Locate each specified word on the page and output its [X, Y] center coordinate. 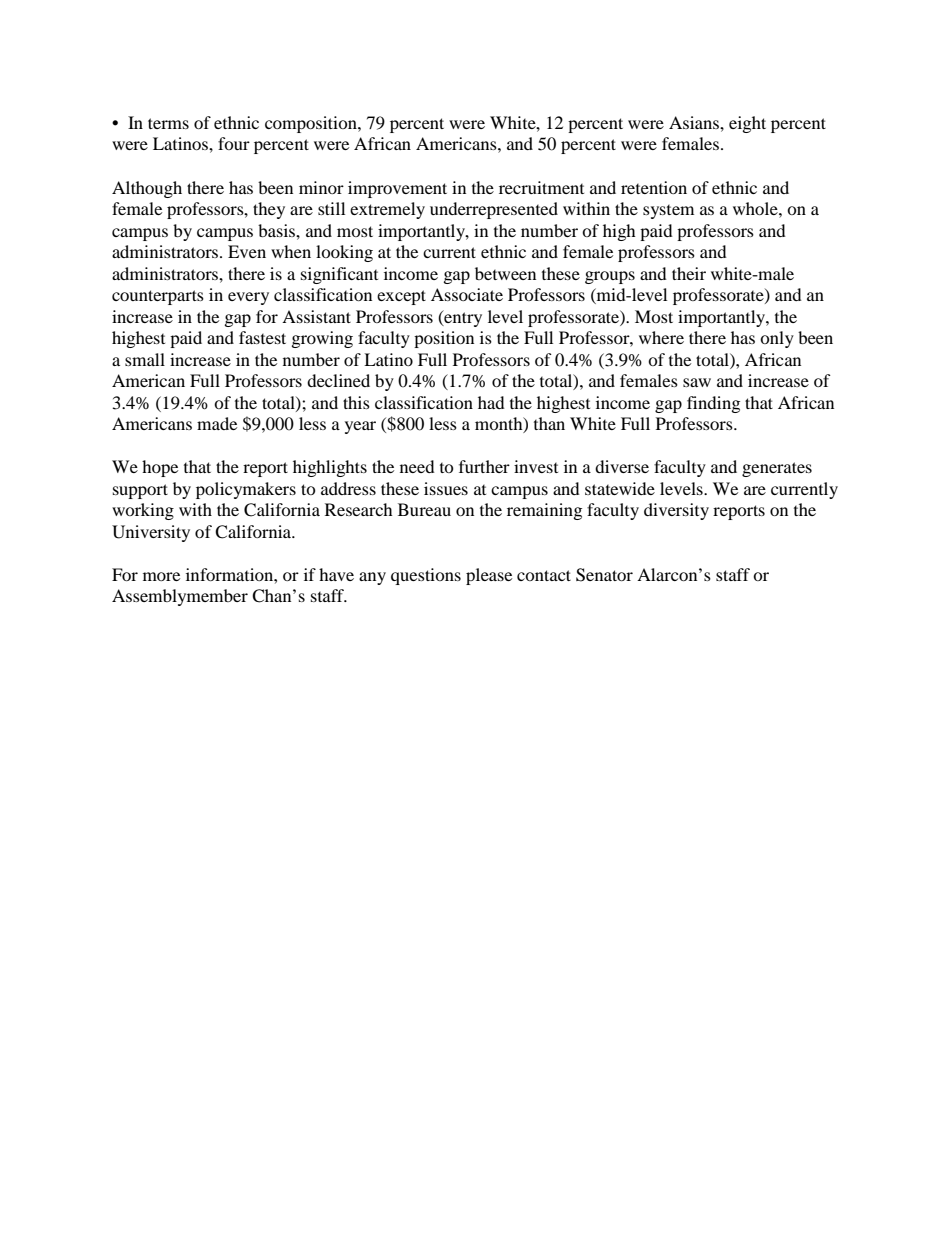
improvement [397, 189]
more [161, 576]
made [217, 423]
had [491, 402]
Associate [467, 294]
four [234, 143]
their [689, 273]
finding [713, 404]
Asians [695, 122]
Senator [604, 575]
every [248, 298]
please [489, 576]
